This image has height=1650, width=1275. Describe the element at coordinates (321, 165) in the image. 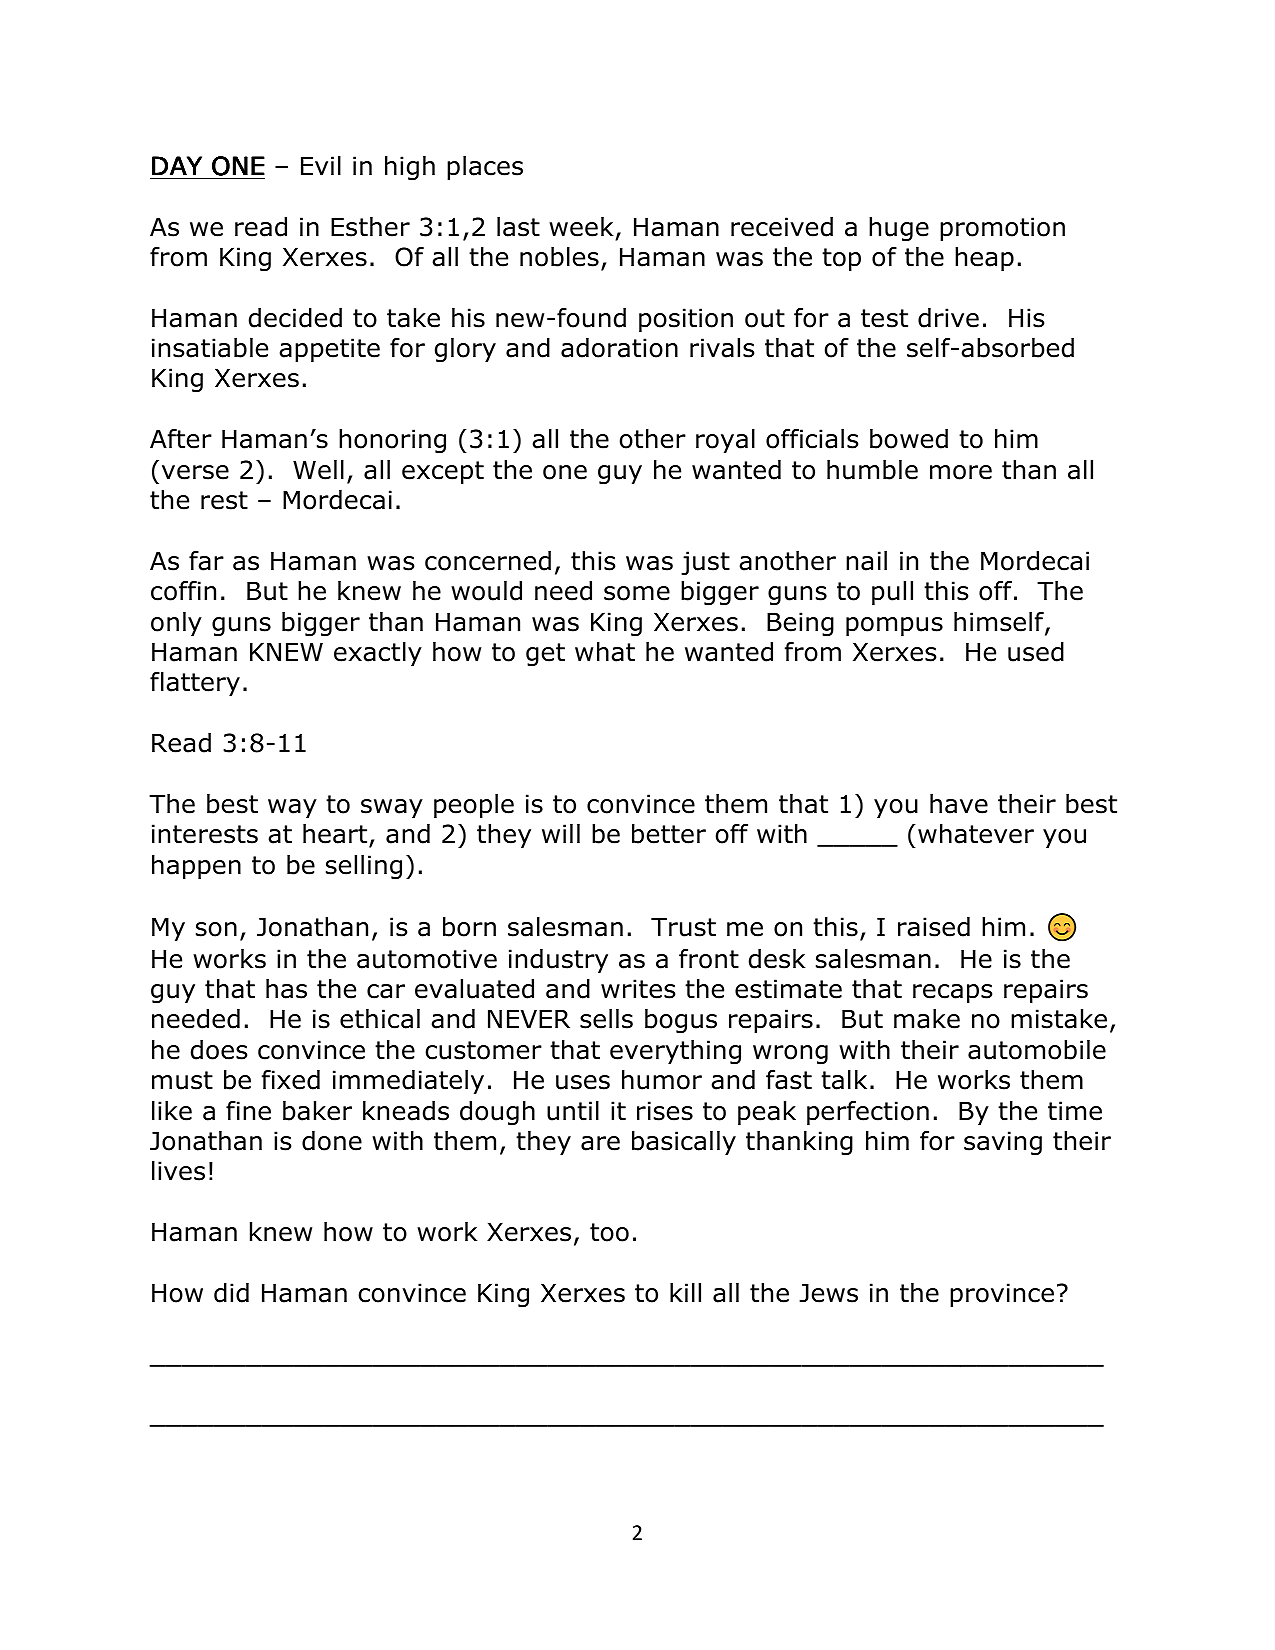

I see `Evil` at that location.
